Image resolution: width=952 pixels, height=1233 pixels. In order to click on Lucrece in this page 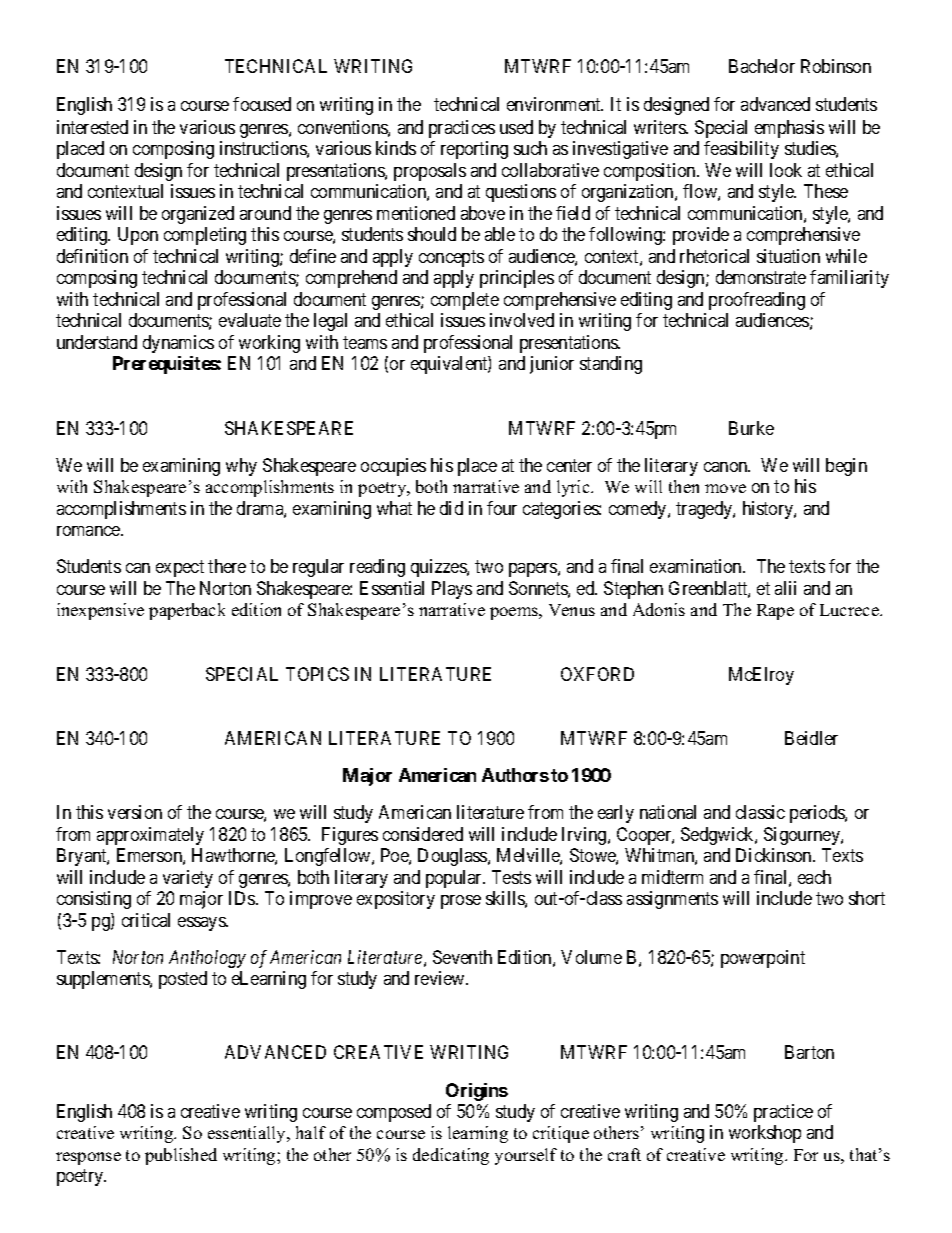, I will do `click(850, 610)`.
